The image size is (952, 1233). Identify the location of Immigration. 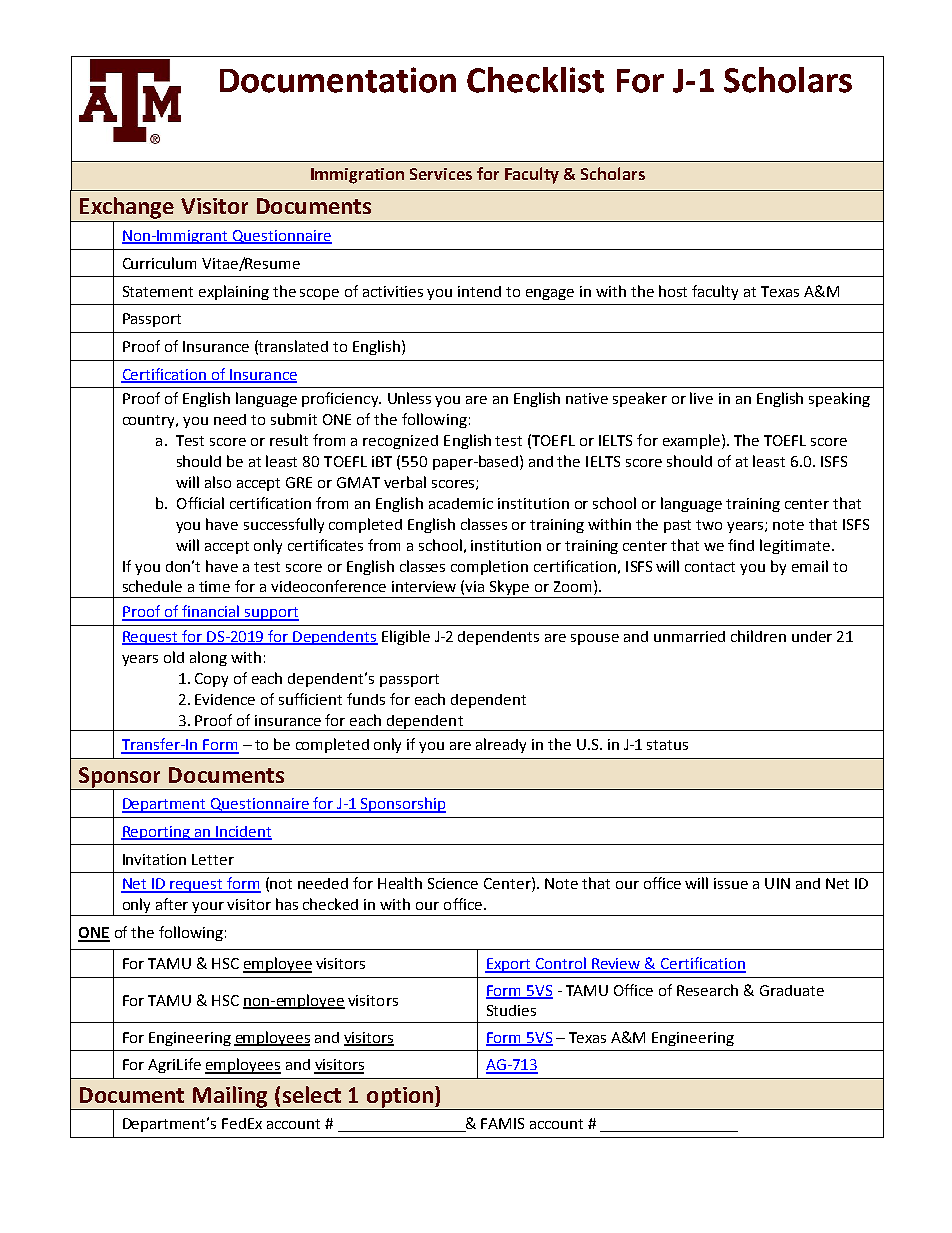
(357, 176).
